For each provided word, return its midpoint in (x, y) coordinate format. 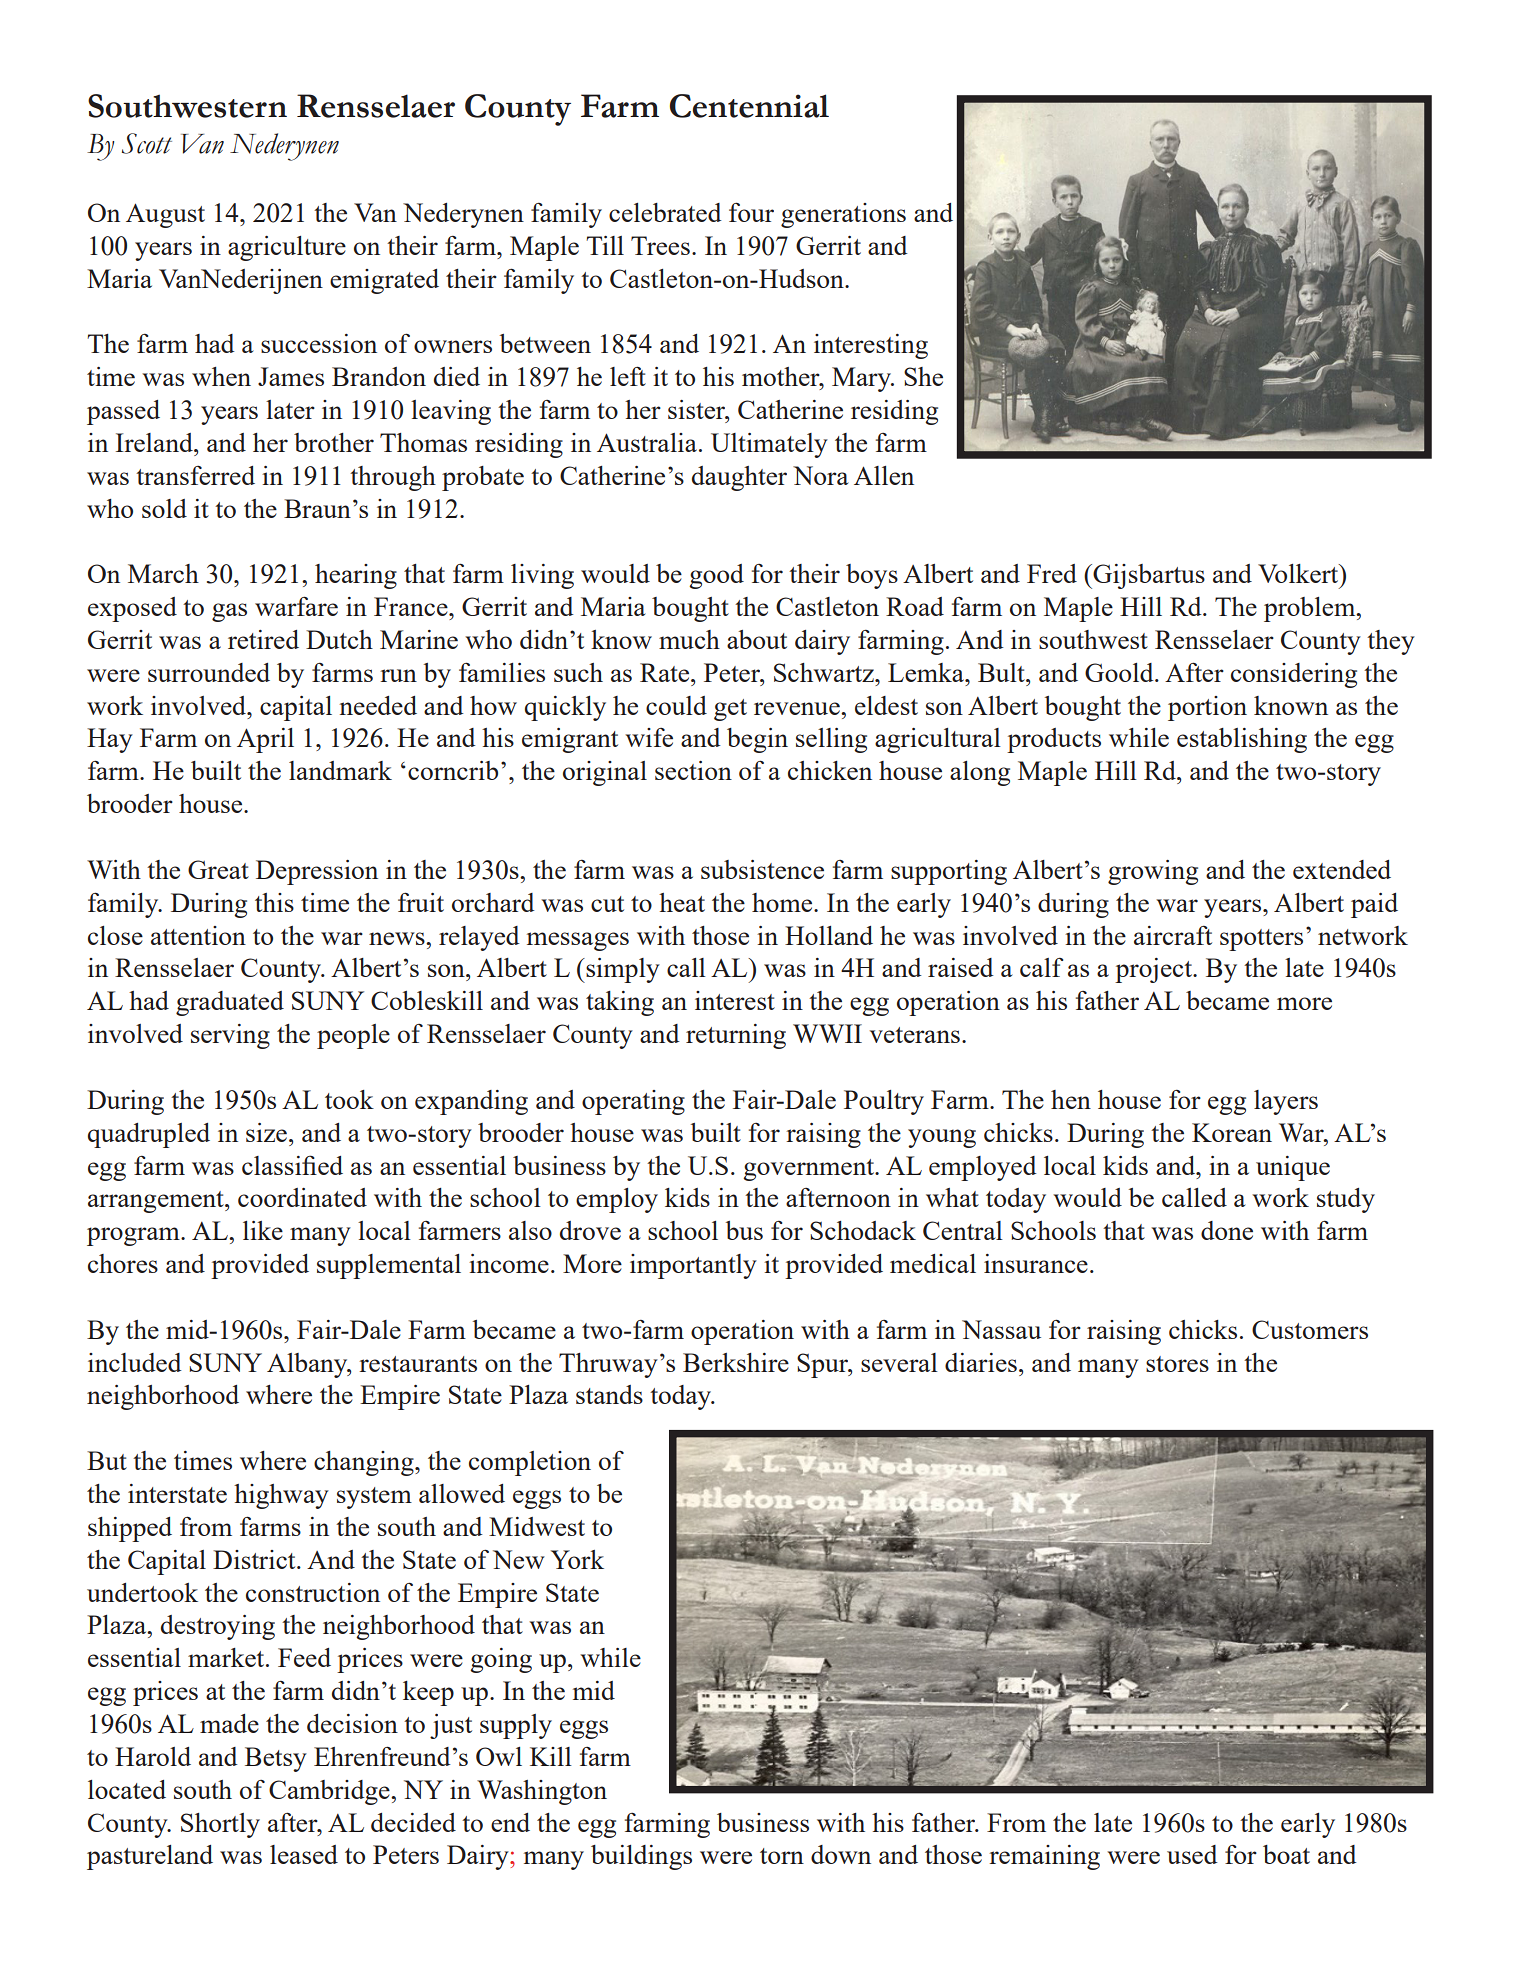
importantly (693, 1266)
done (1227, 1230)
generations (843, 215)
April (265, 740)
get (730, 710)
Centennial (749, 106)
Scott (147, 143)
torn (782, 1856)
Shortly (220, 1825)
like (263, 1230)
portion (1207, 708)
